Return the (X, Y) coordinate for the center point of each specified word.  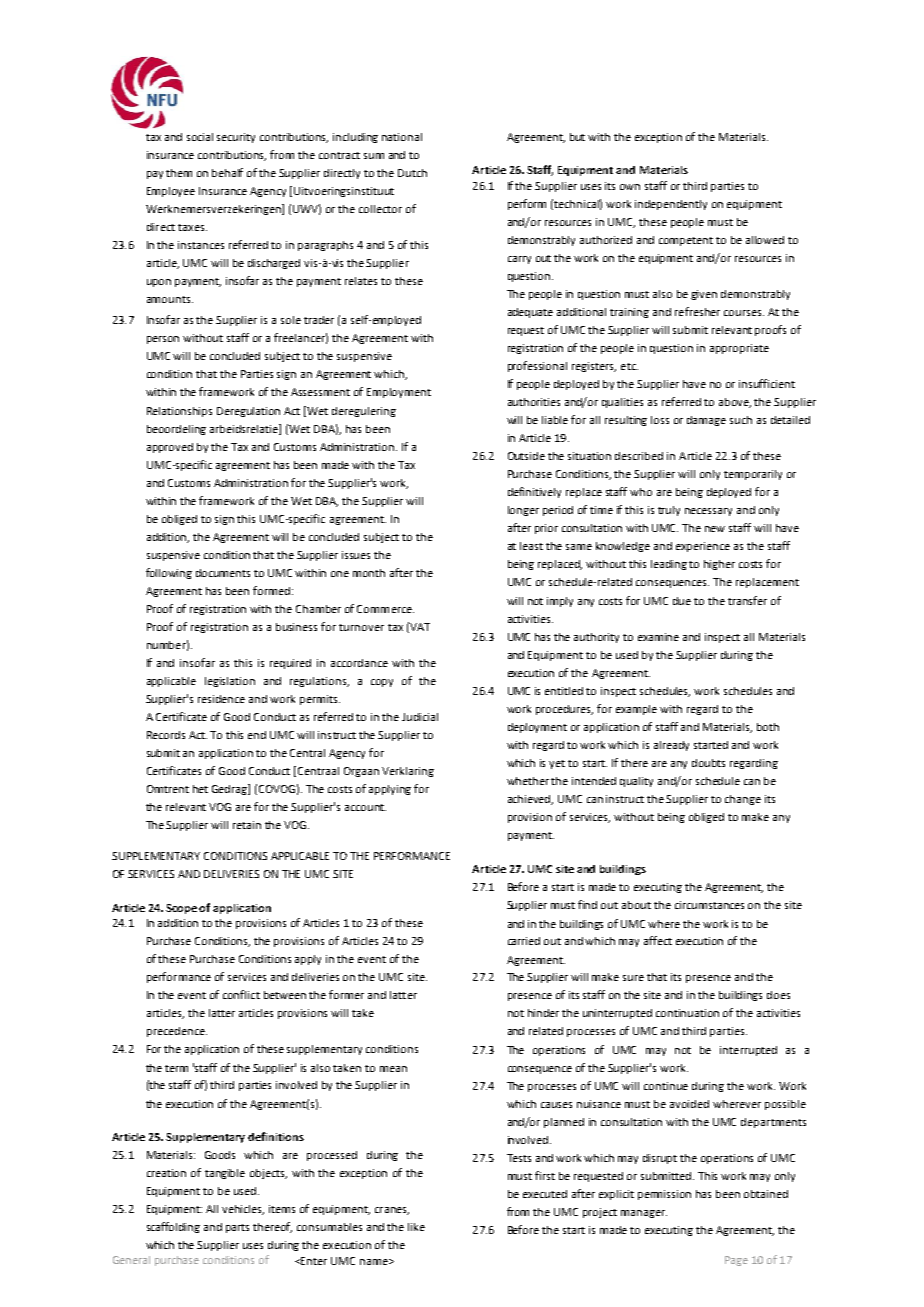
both (768, 727)
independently (671, 205)
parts (237, 1228)
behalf (227, 172)
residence (221, 699)
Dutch (412, 173)
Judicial (420, 717)
